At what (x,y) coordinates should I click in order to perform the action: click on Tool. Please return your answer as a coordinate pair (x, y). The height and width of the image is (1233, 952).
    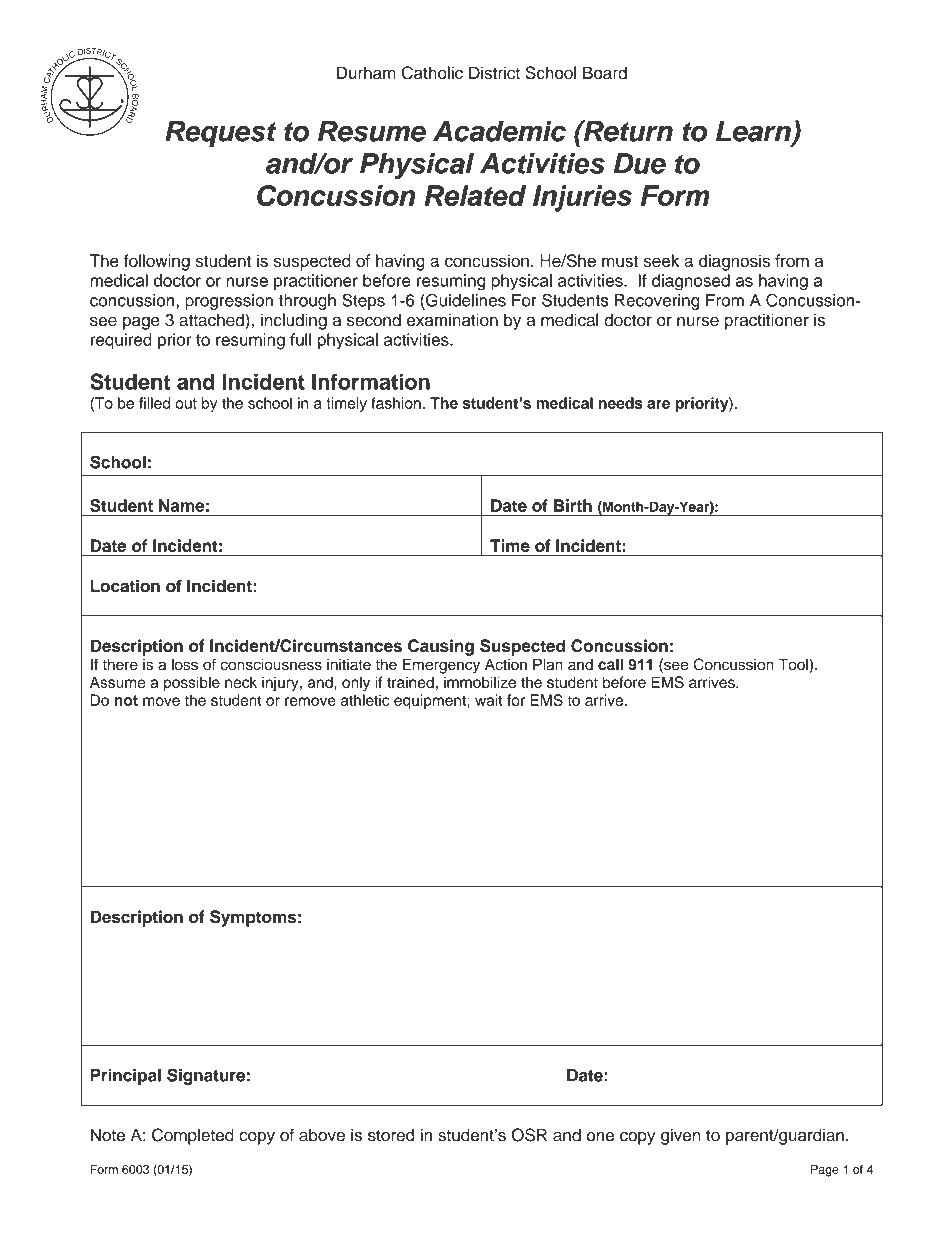
    Looking at the image, I should click on (794, 664).
